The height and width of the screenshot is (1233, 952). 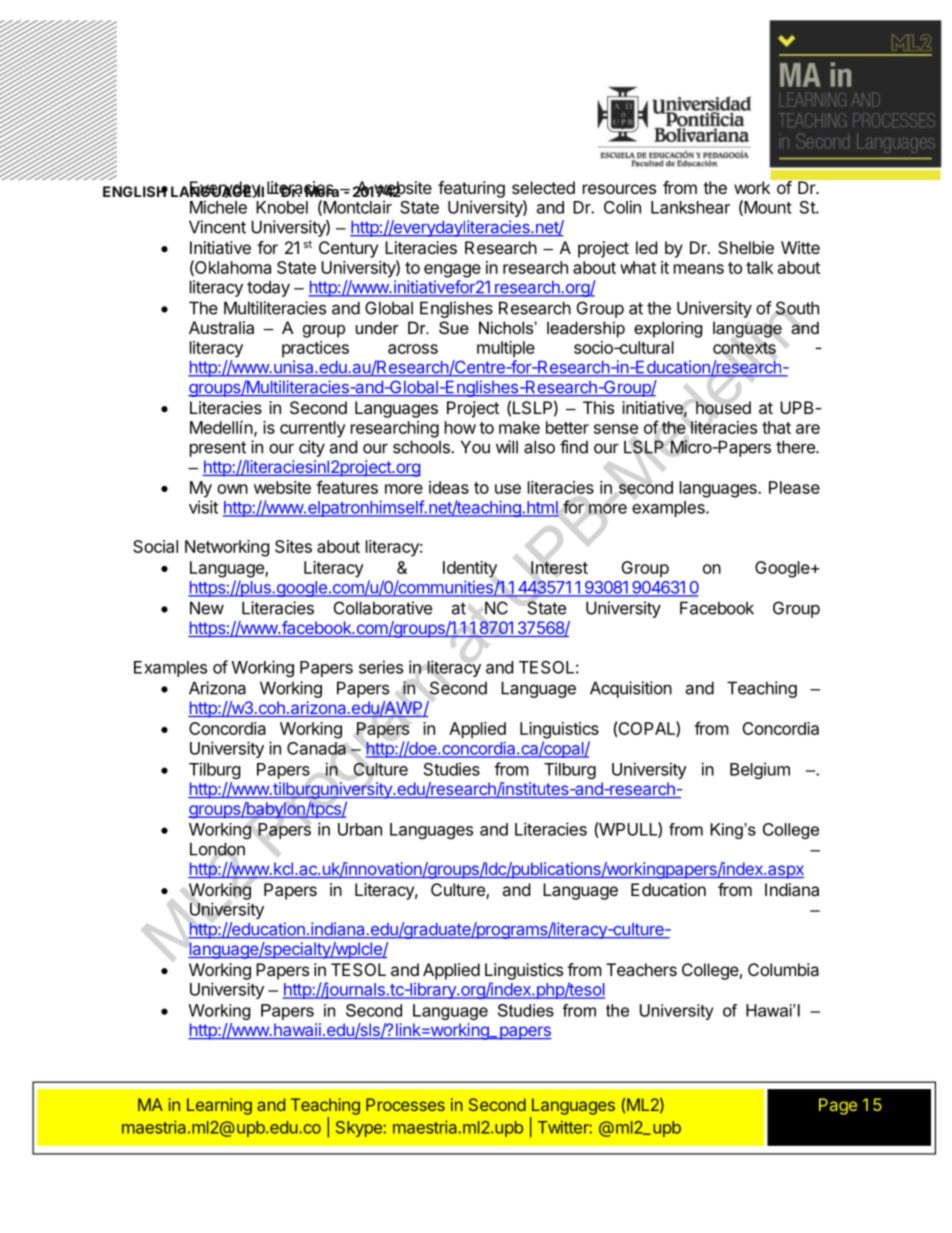 I want to click on series, so click(x=381, y=667).
